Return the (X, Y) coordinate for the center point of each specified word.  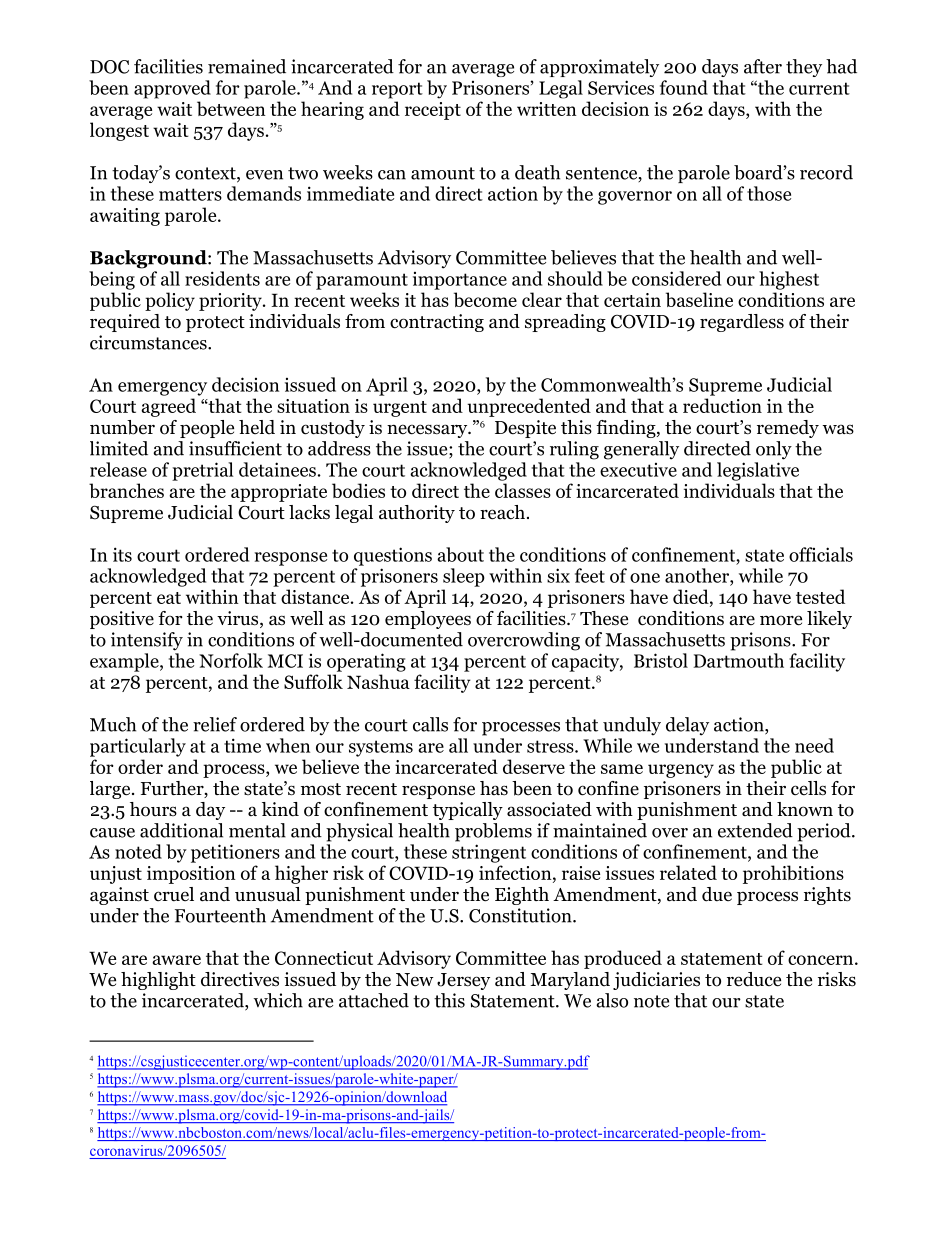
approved (172, 89)
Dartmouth (738, 660)
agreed (168, 407)
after (763, 66)
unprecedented (529, 407)
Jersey (463, 981)
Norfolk (231, 660)
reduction (722, 405)
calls (430, 724)
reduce (754, 979)
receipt (433, 111)
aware (176, 960)
